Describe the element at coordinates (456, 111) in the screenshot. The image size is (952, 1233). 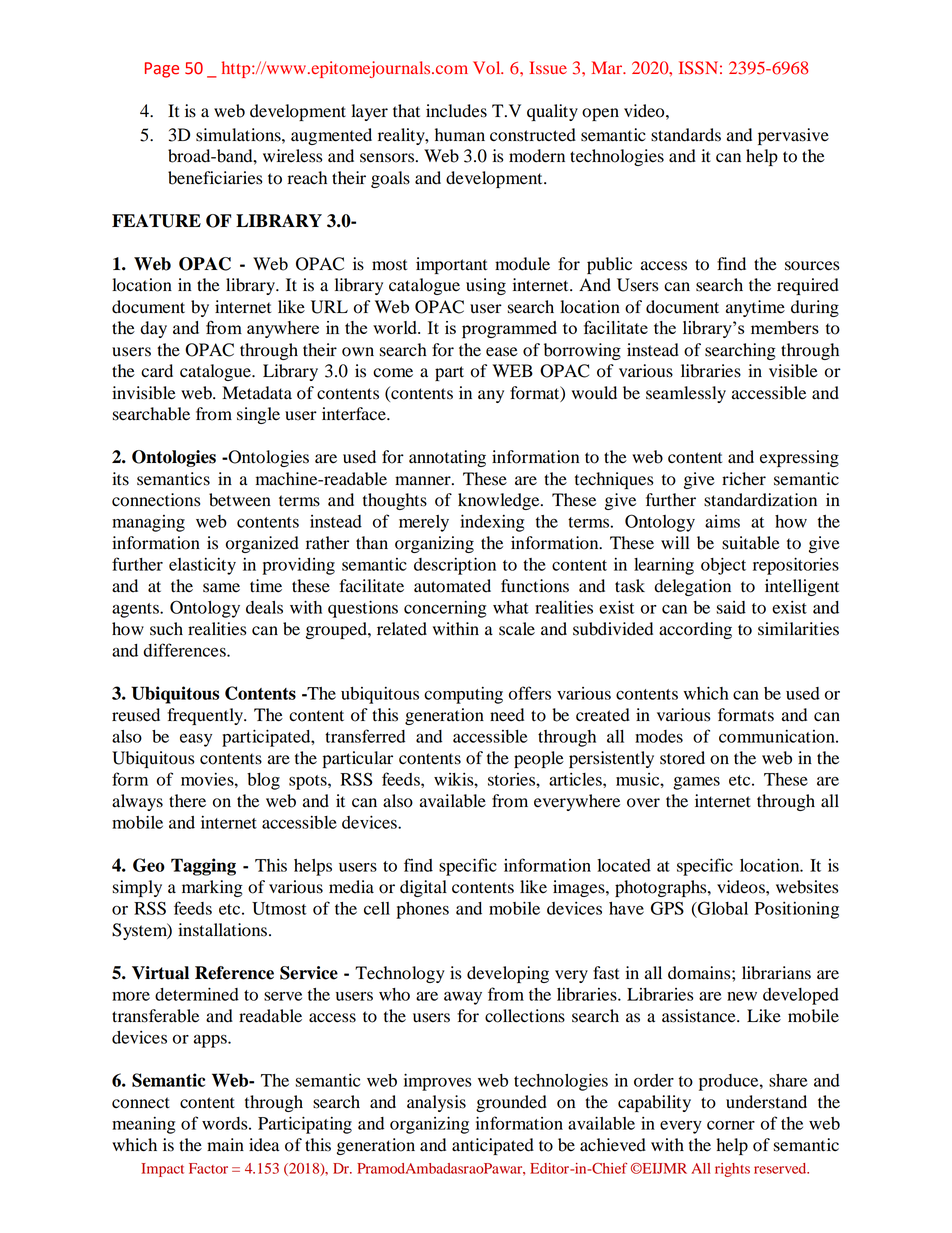
I see `includes` at that location.
